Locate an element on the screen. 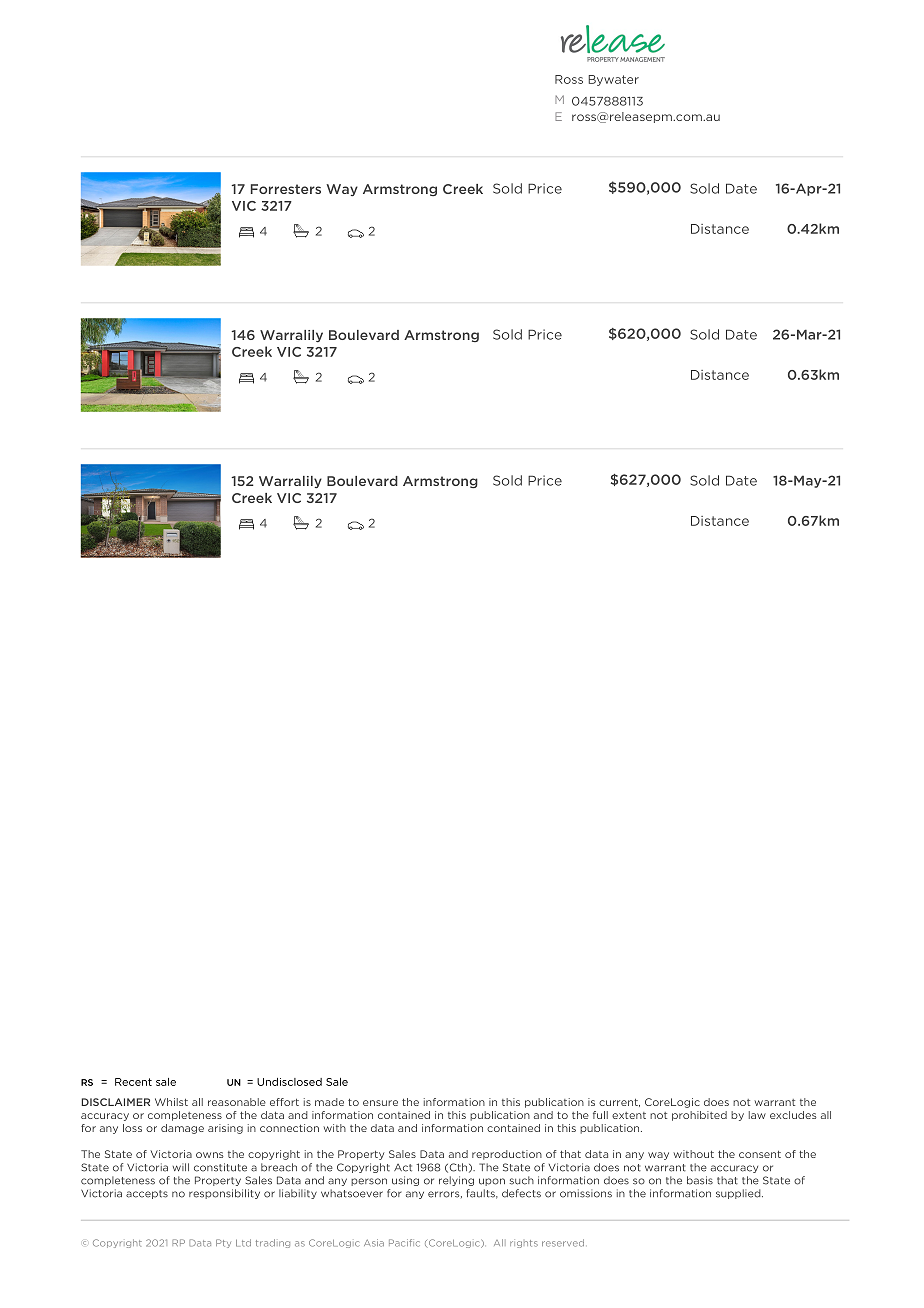  connection is located at coordinates (289, 1128).
